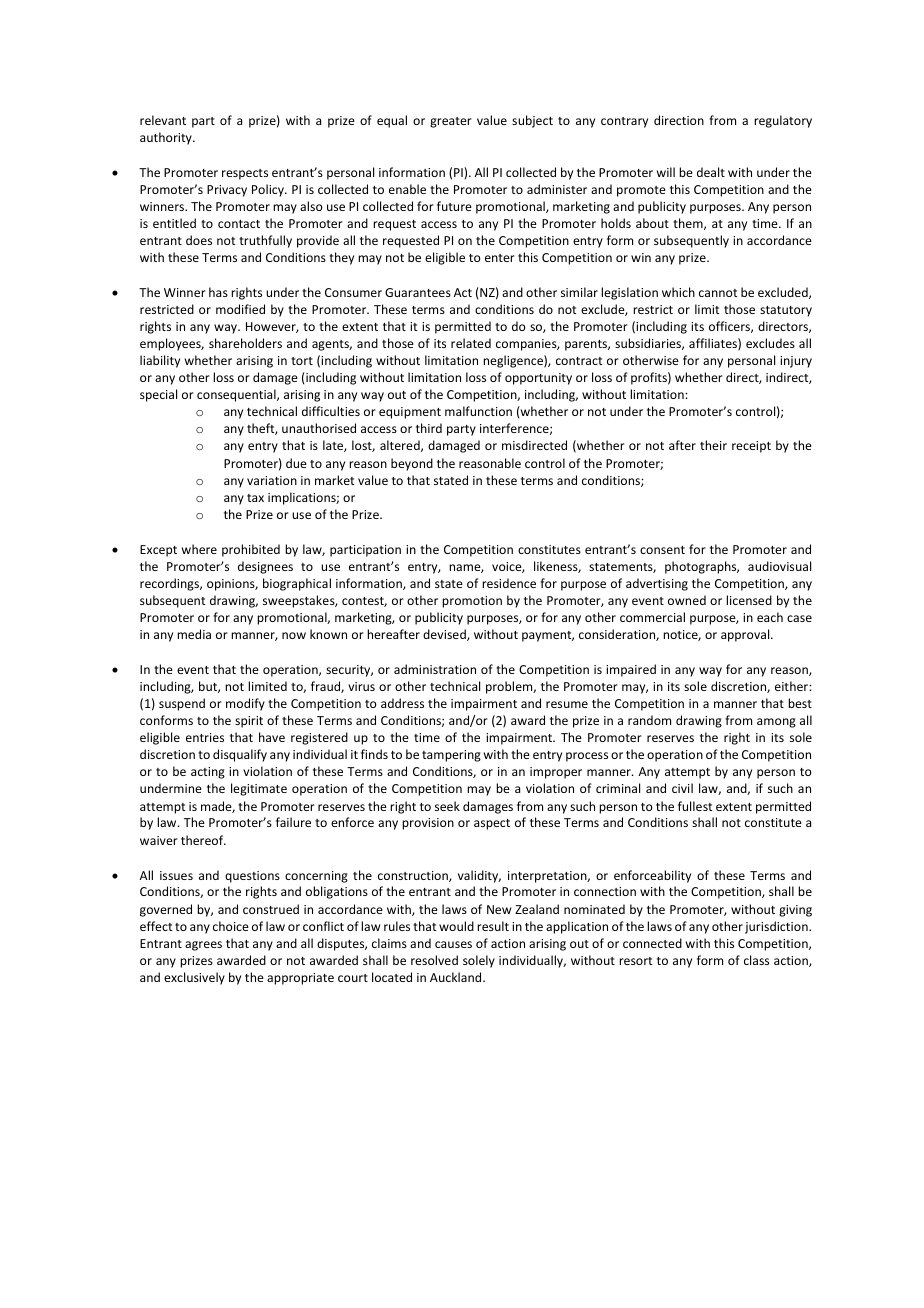  I want to click on residence, so click(509, 583).
